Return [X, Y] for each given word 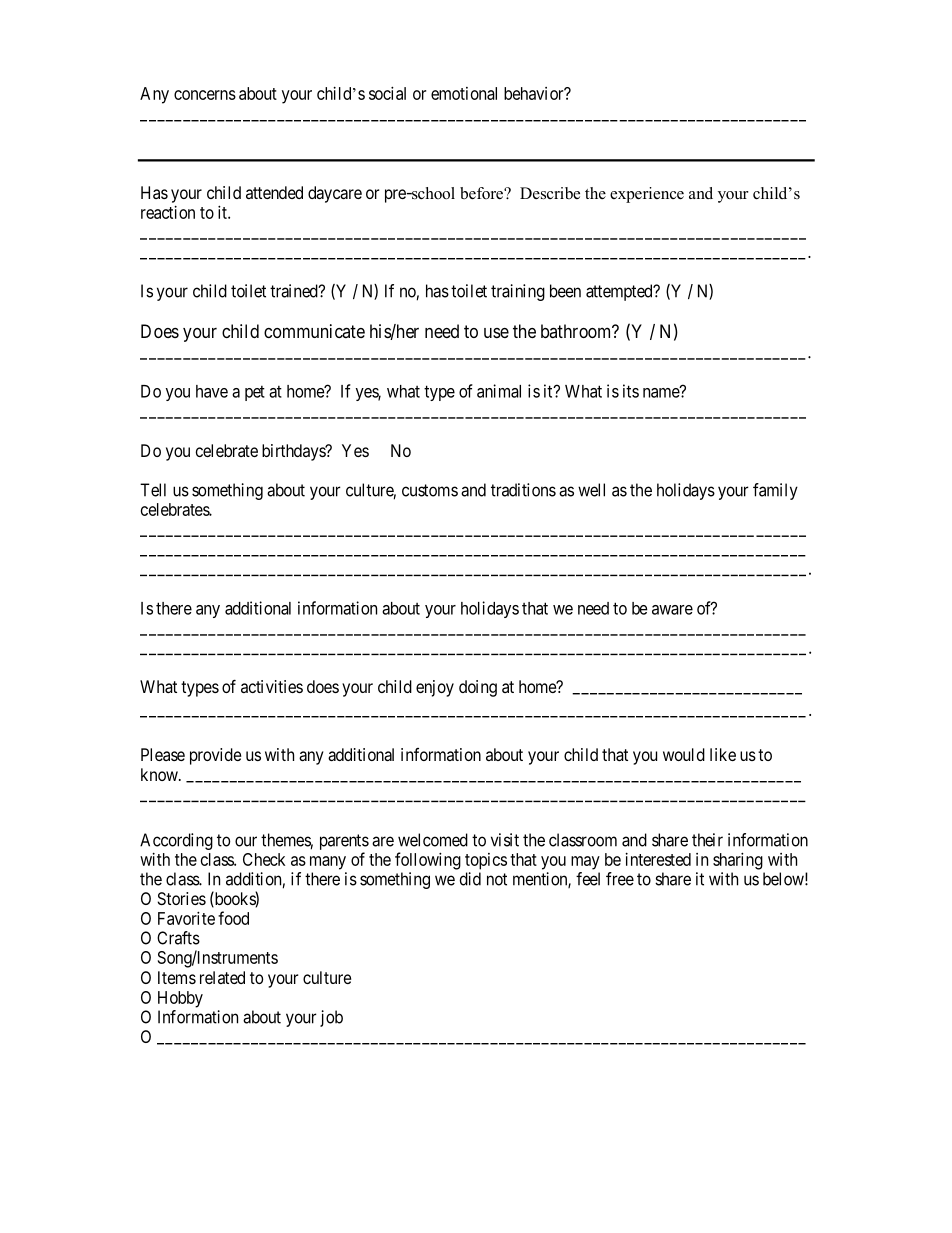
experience [647, 195]
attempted [620, 292]
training [518, 292]
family [775, 491]
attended [274, 192]
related [222, 977]
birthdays [294, 452]
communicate [314, 331]
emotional [464, 93]
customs [430, 490]
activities [272, 686]
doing [478, 688]
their [707, 840]
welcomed [433, 840]
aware [672, 610]
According [176, 841]
